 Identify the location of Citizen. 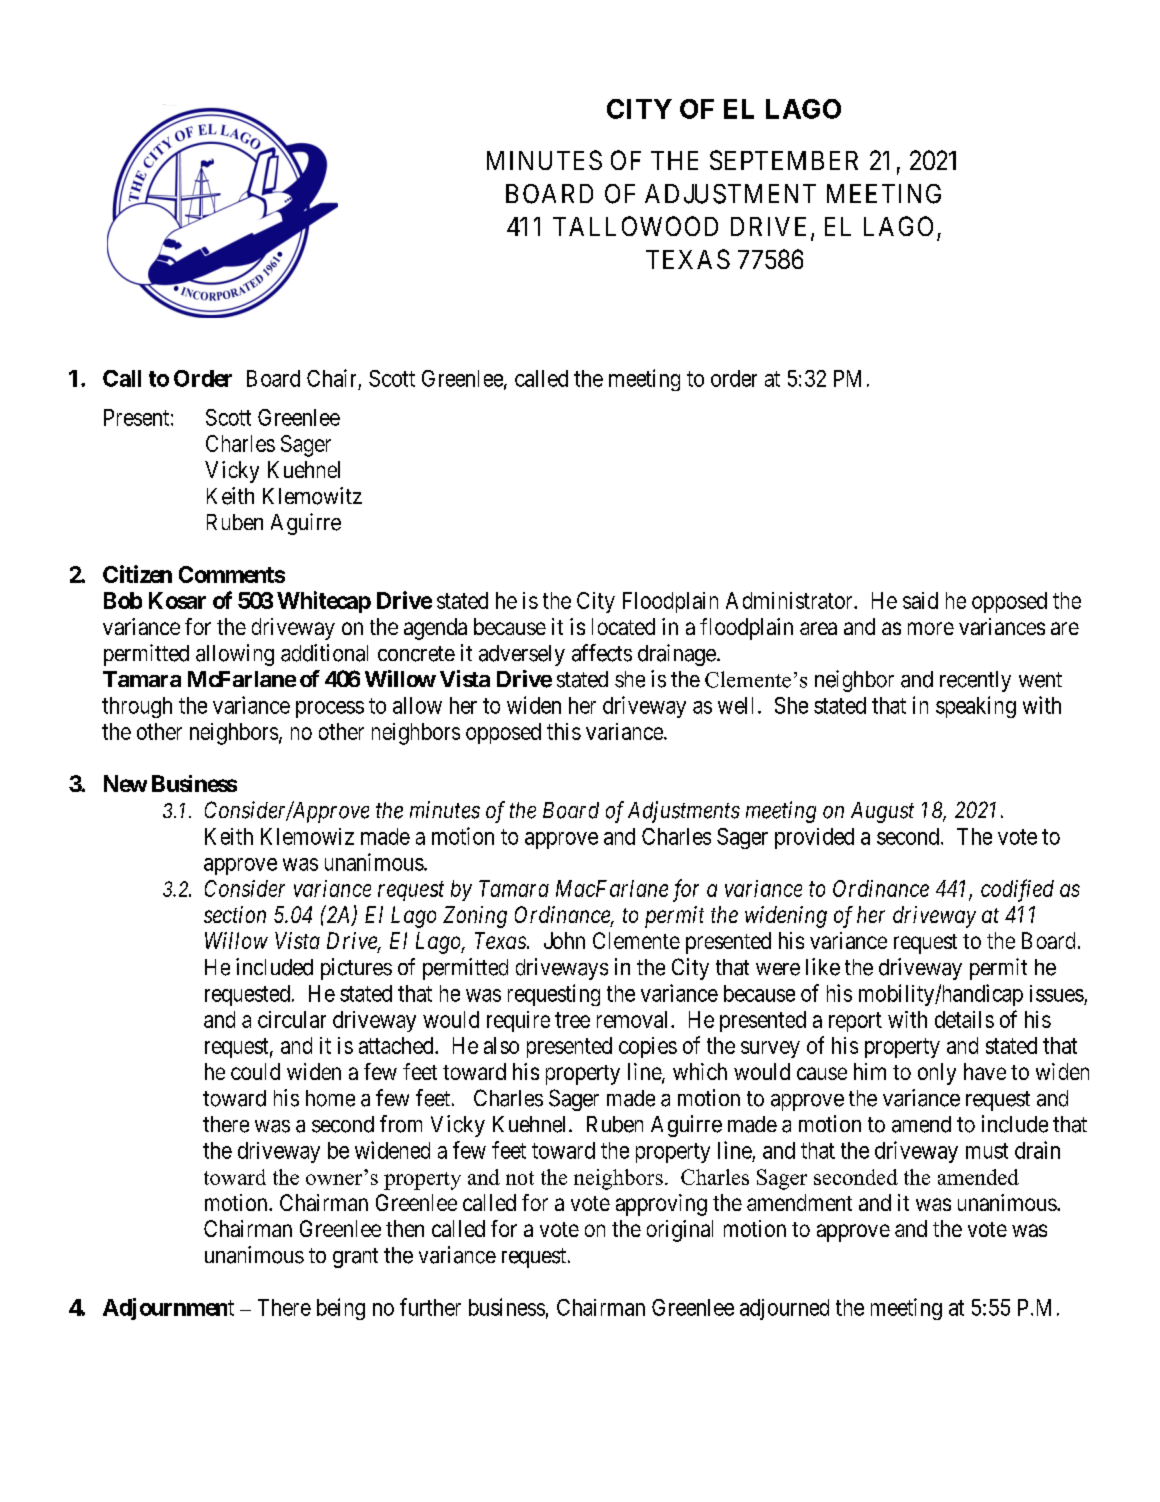
(137, 574).
